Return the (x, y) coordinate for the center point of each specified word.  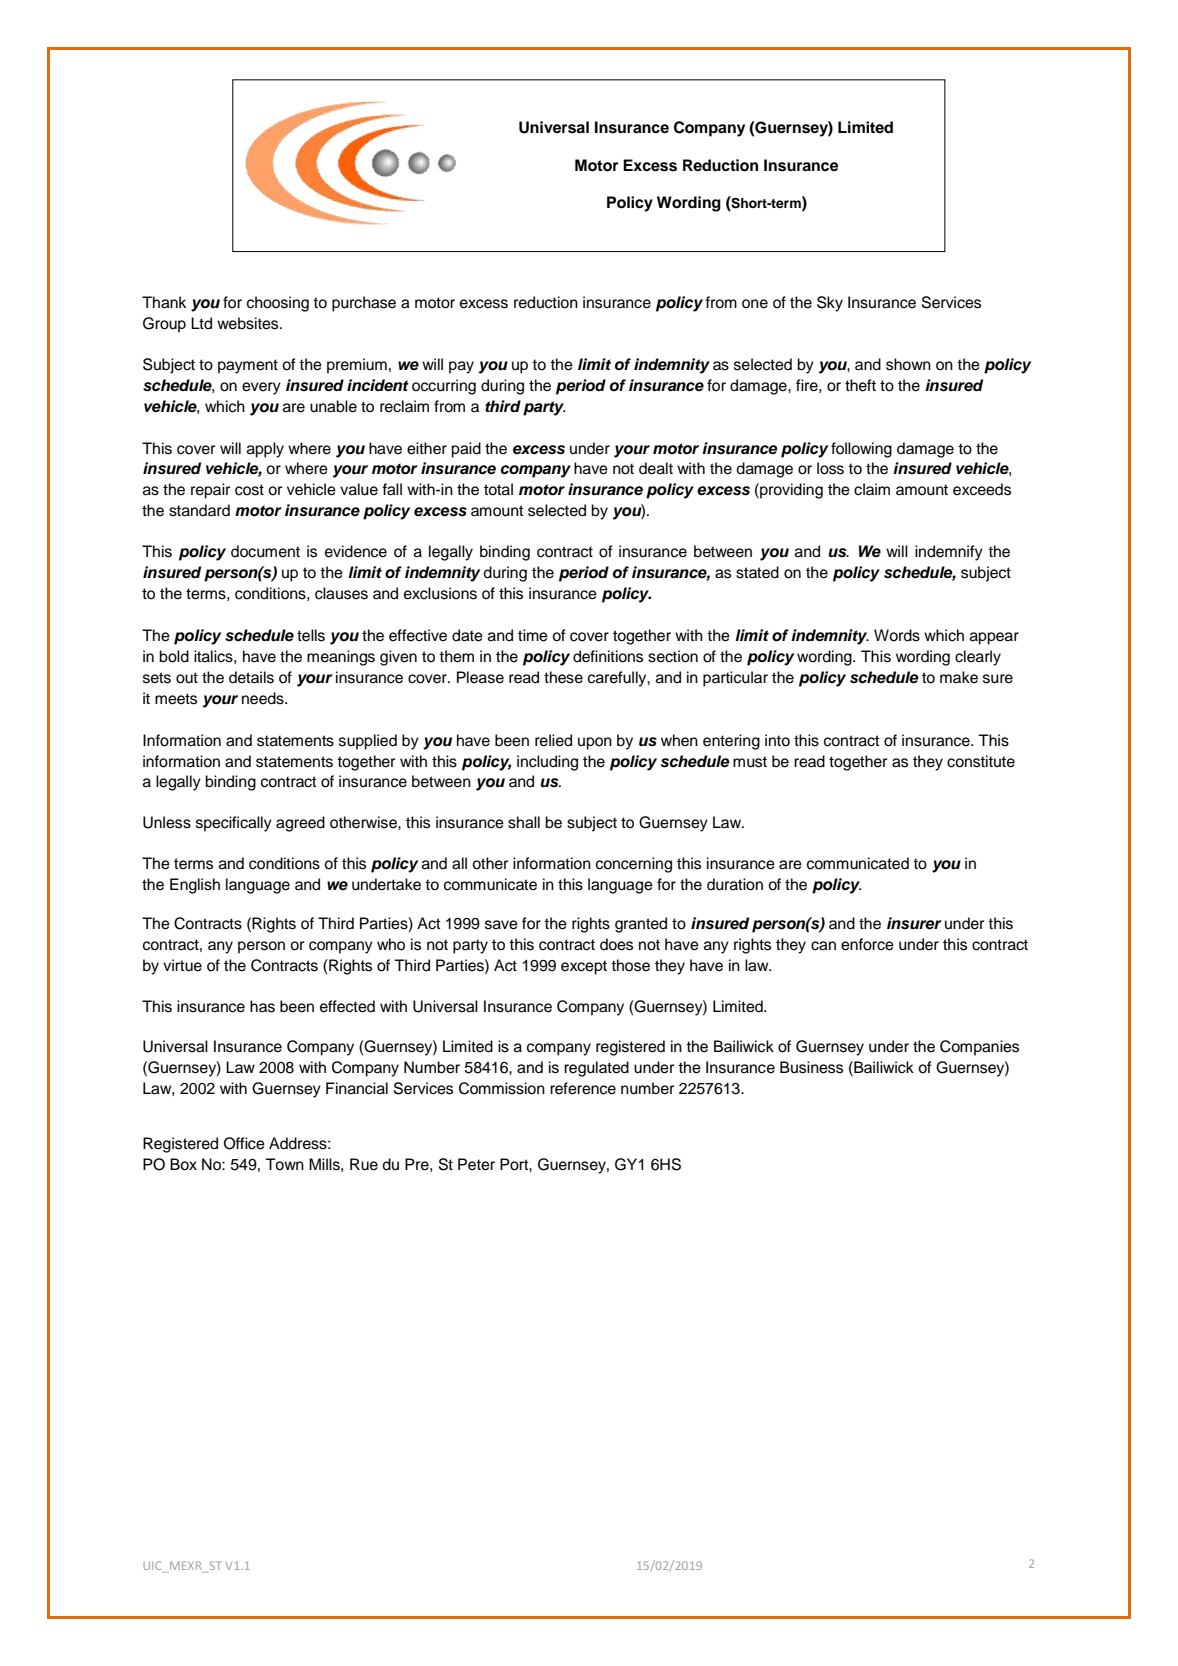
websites (249, 323)
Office (244, 1143)
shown (908, 364)
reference (583, 1088)
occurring (444, 387)
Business (811, 1067)
